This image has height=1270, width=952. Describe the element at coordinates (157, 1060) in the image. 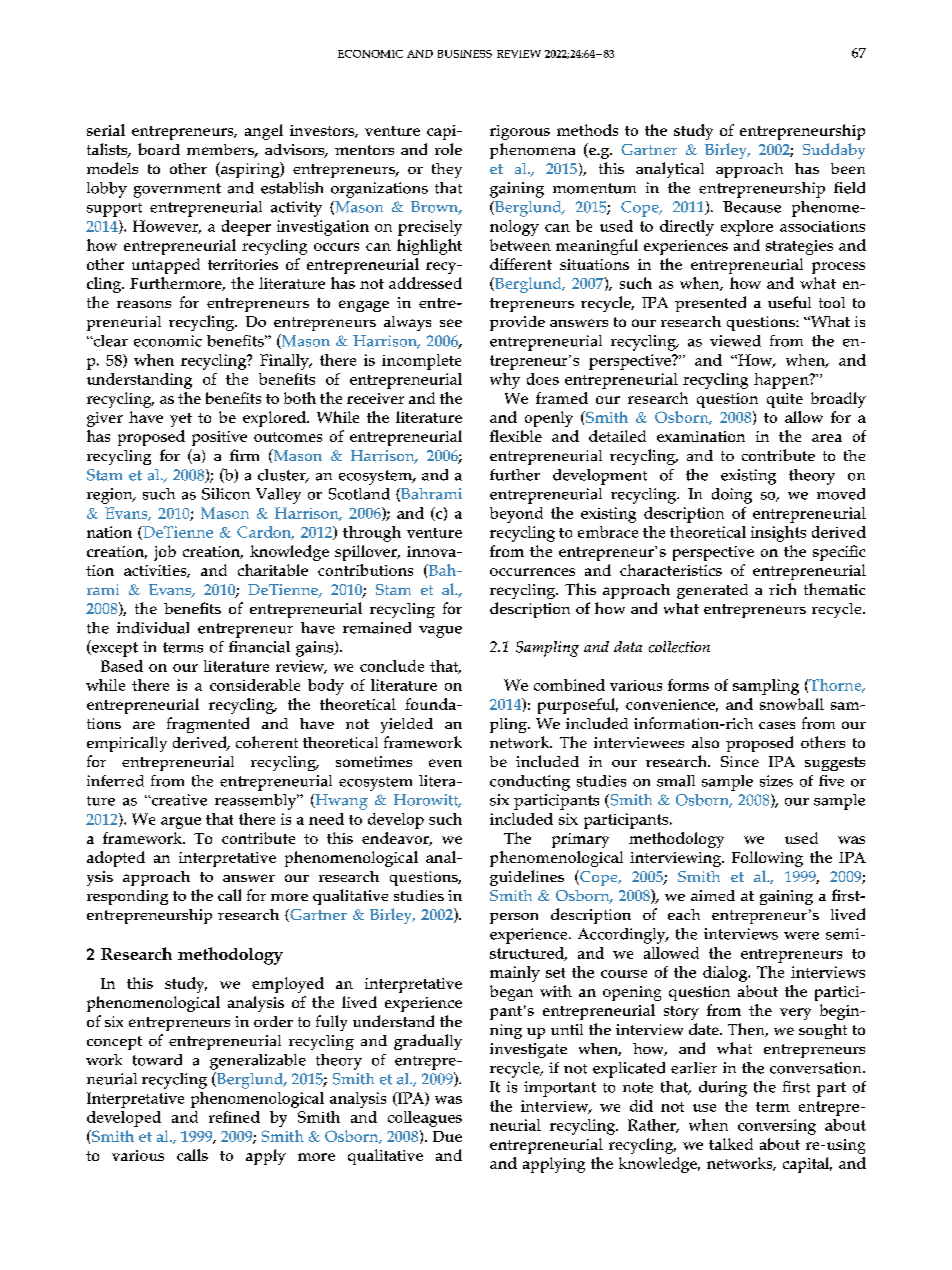

I see `toward` at that location.
